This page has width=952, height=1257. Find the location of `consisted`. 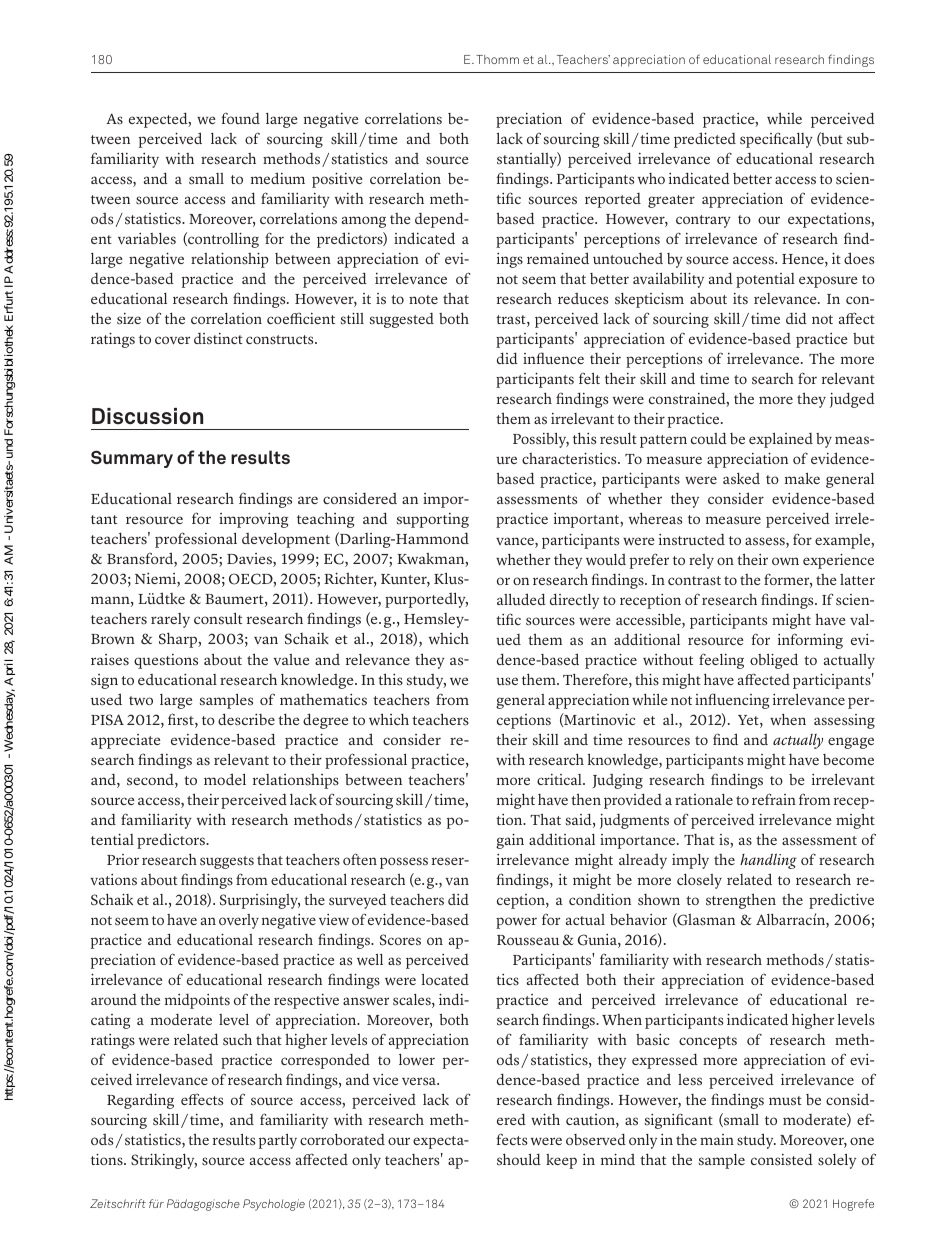

consisted is located at coordinates (782, 1159).
